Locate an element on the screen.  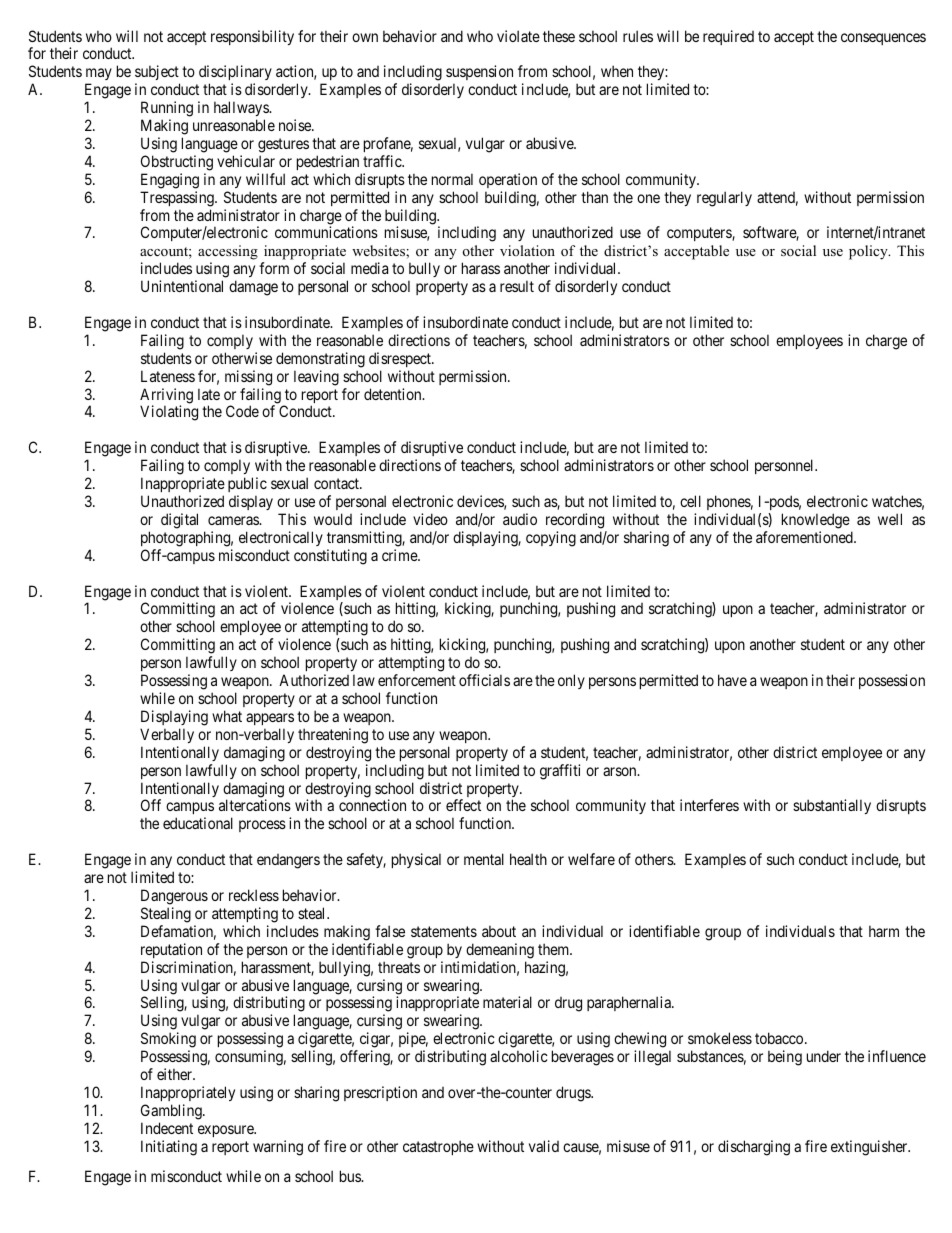
suspension is located at coordinates (479, 74).
